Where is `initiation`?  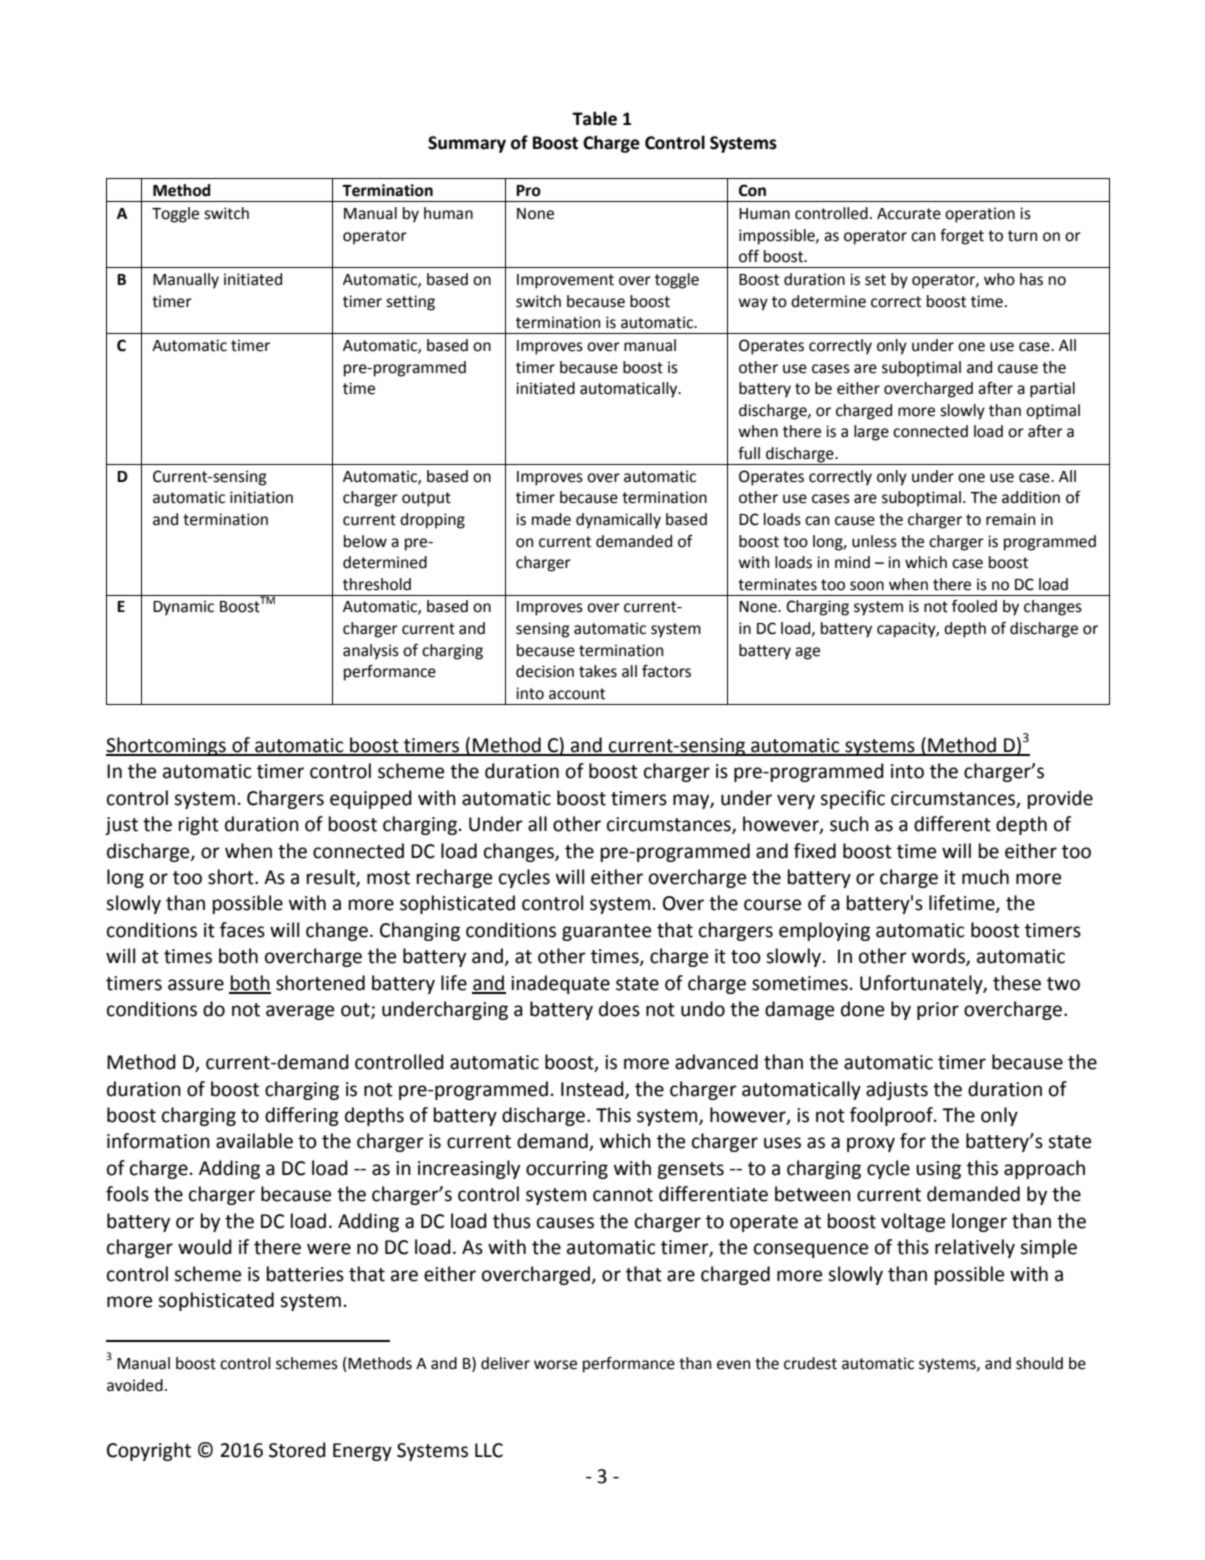 initiation is located at coordinates (261, 497).
